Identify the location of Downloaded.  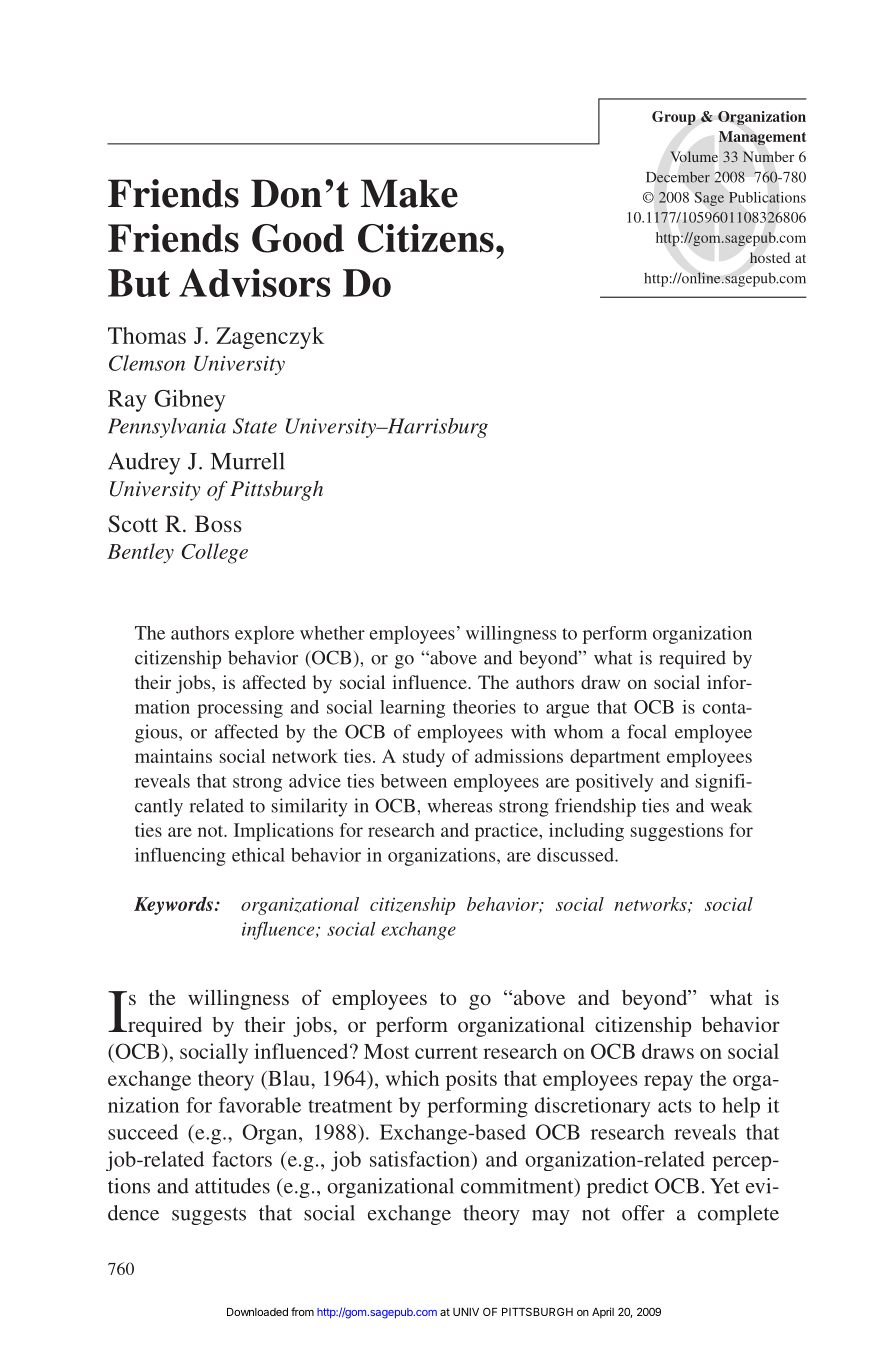
(257, 1312).
